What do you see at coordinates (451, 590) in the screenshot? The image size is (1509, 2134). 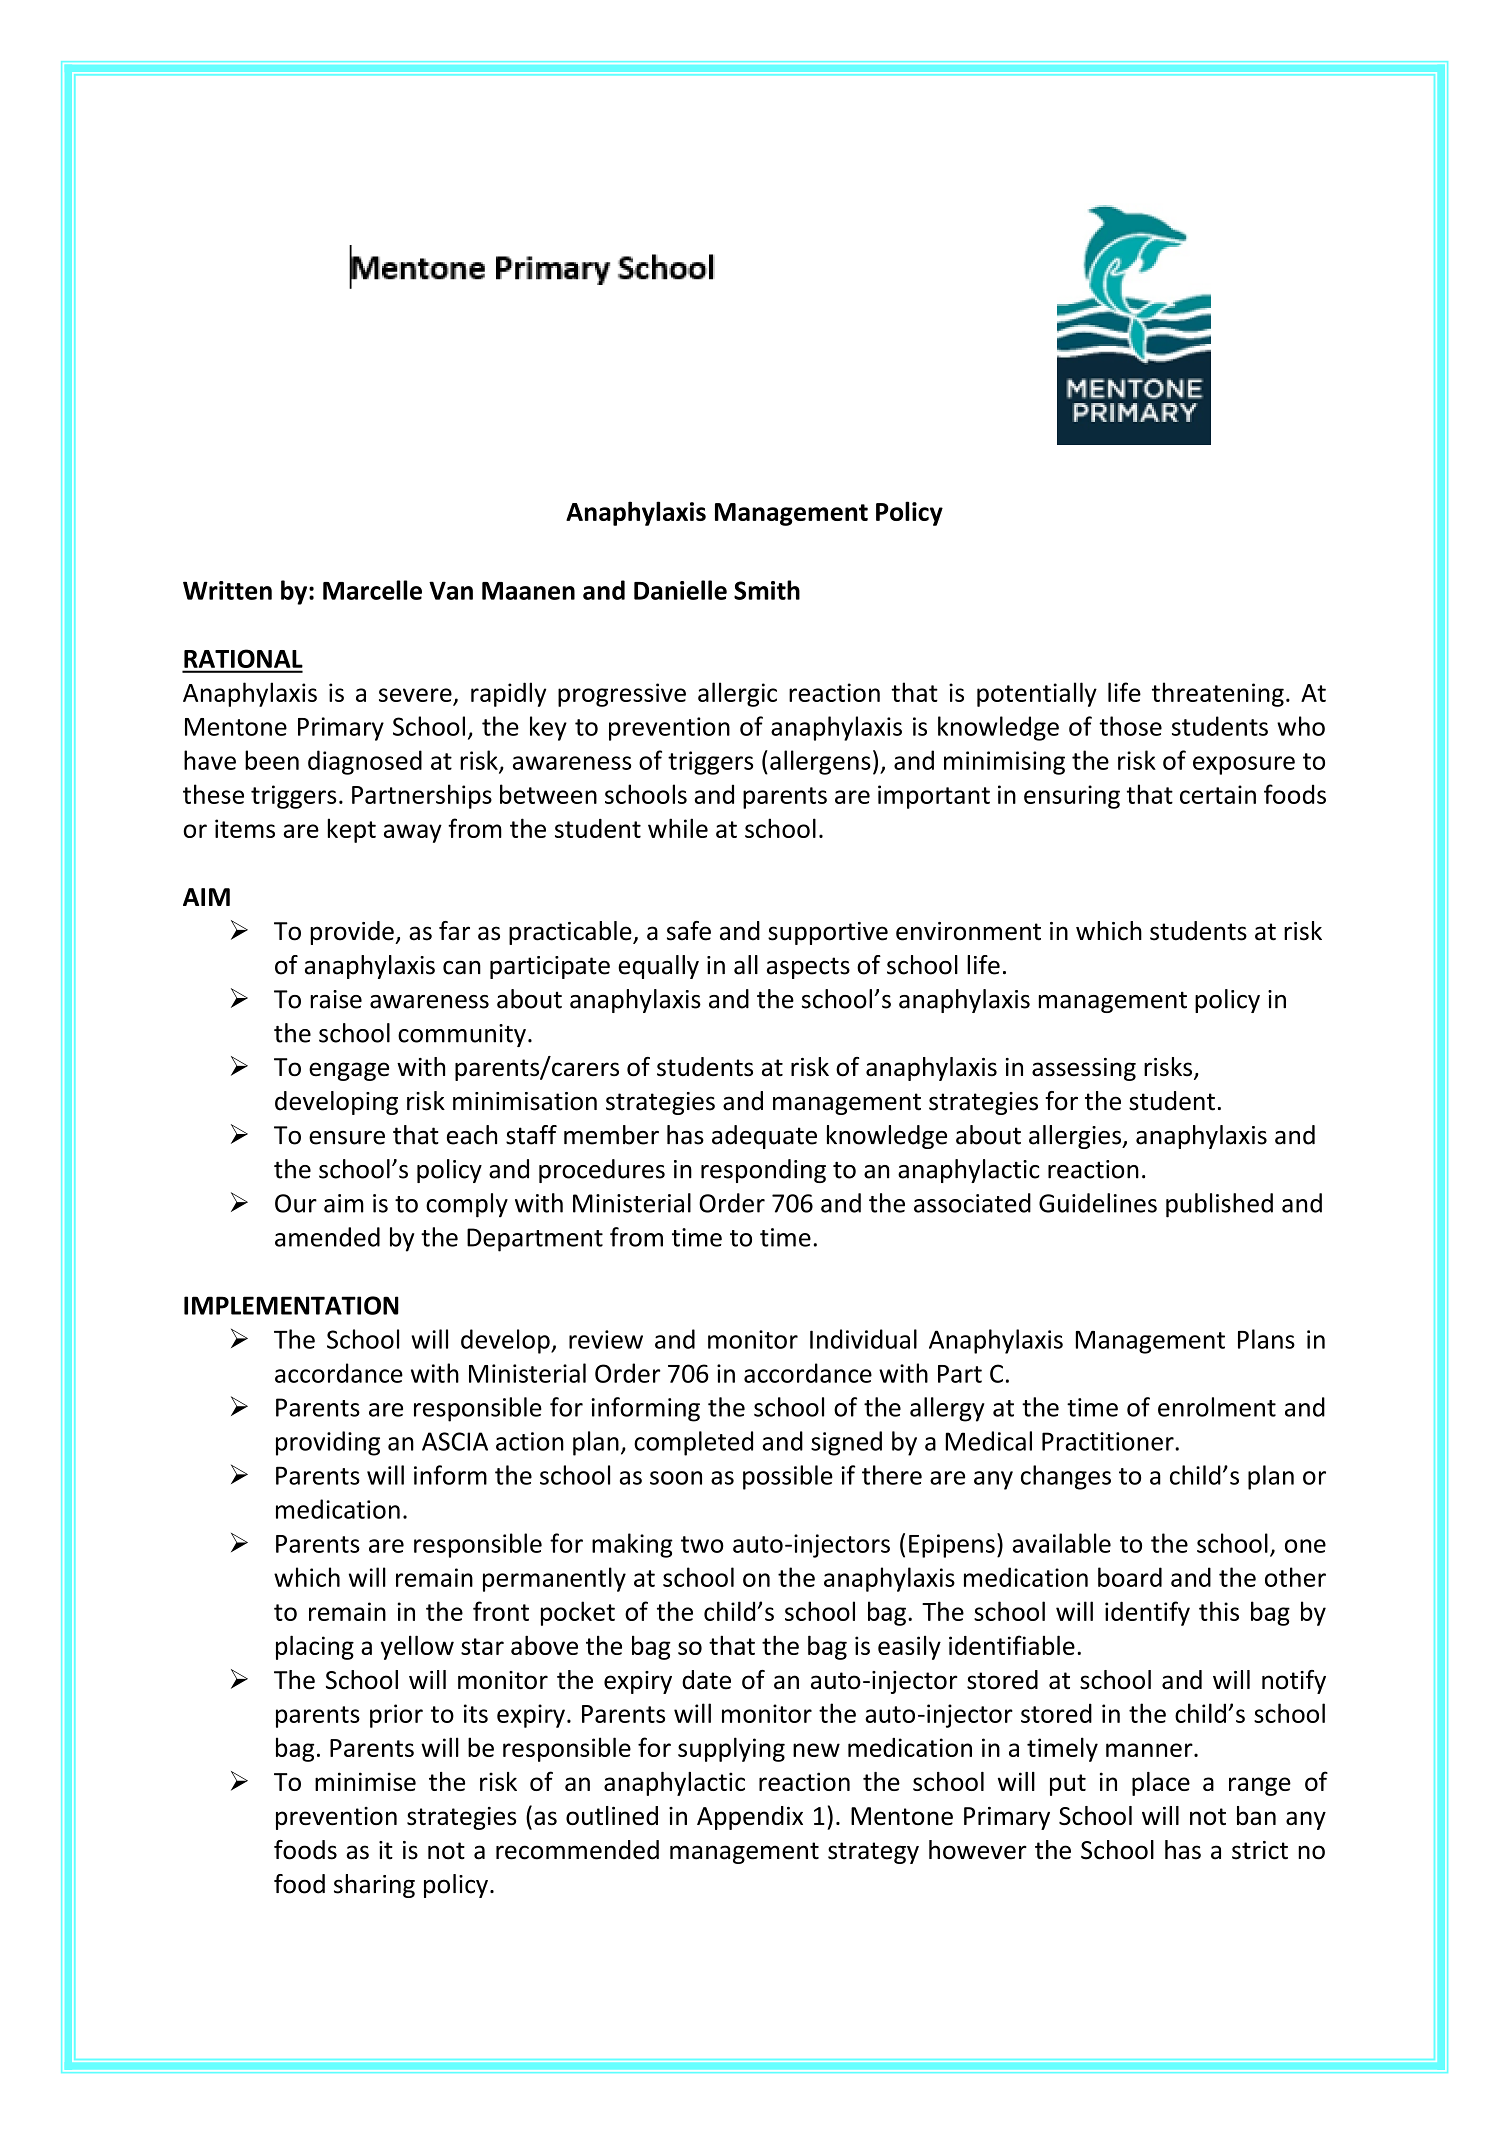 I see `Van` at bounding box center [451, 590].
